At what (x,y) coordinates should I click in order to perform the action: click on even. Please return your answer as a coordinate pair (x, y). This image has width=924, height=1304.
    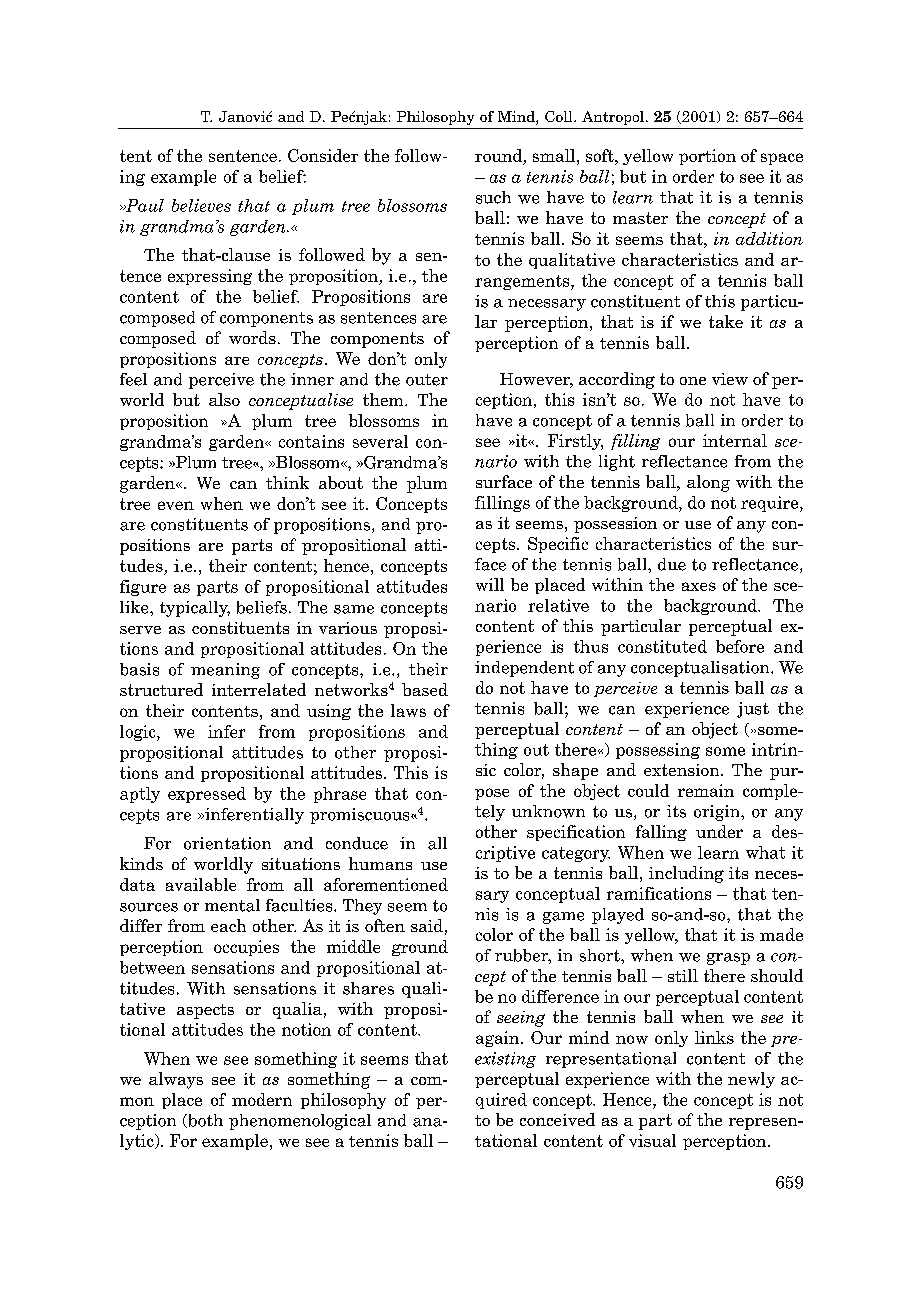
    Looking at the image, I should click on (176, 505).
